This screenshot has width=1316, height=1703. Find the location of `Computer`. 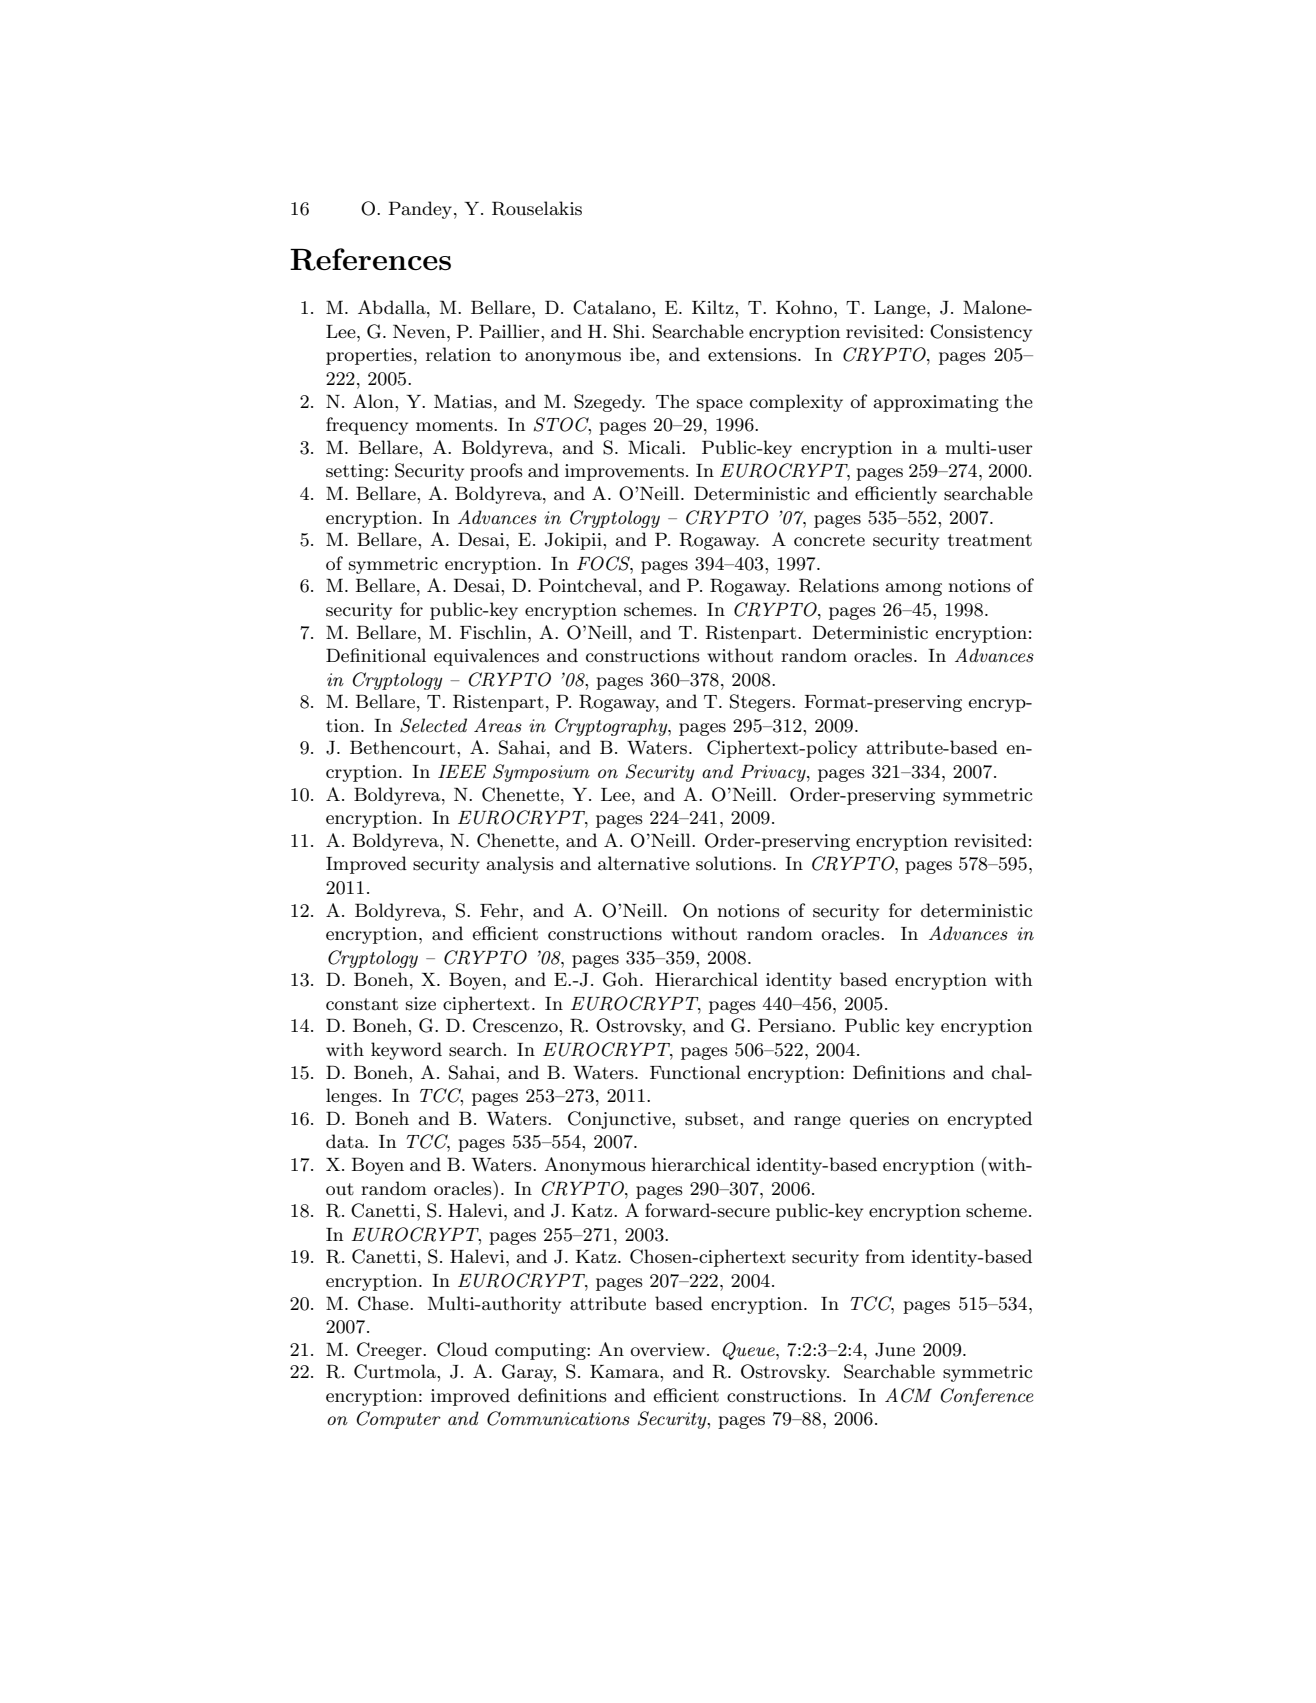

Computer is located at coordinates (398, 1420).
